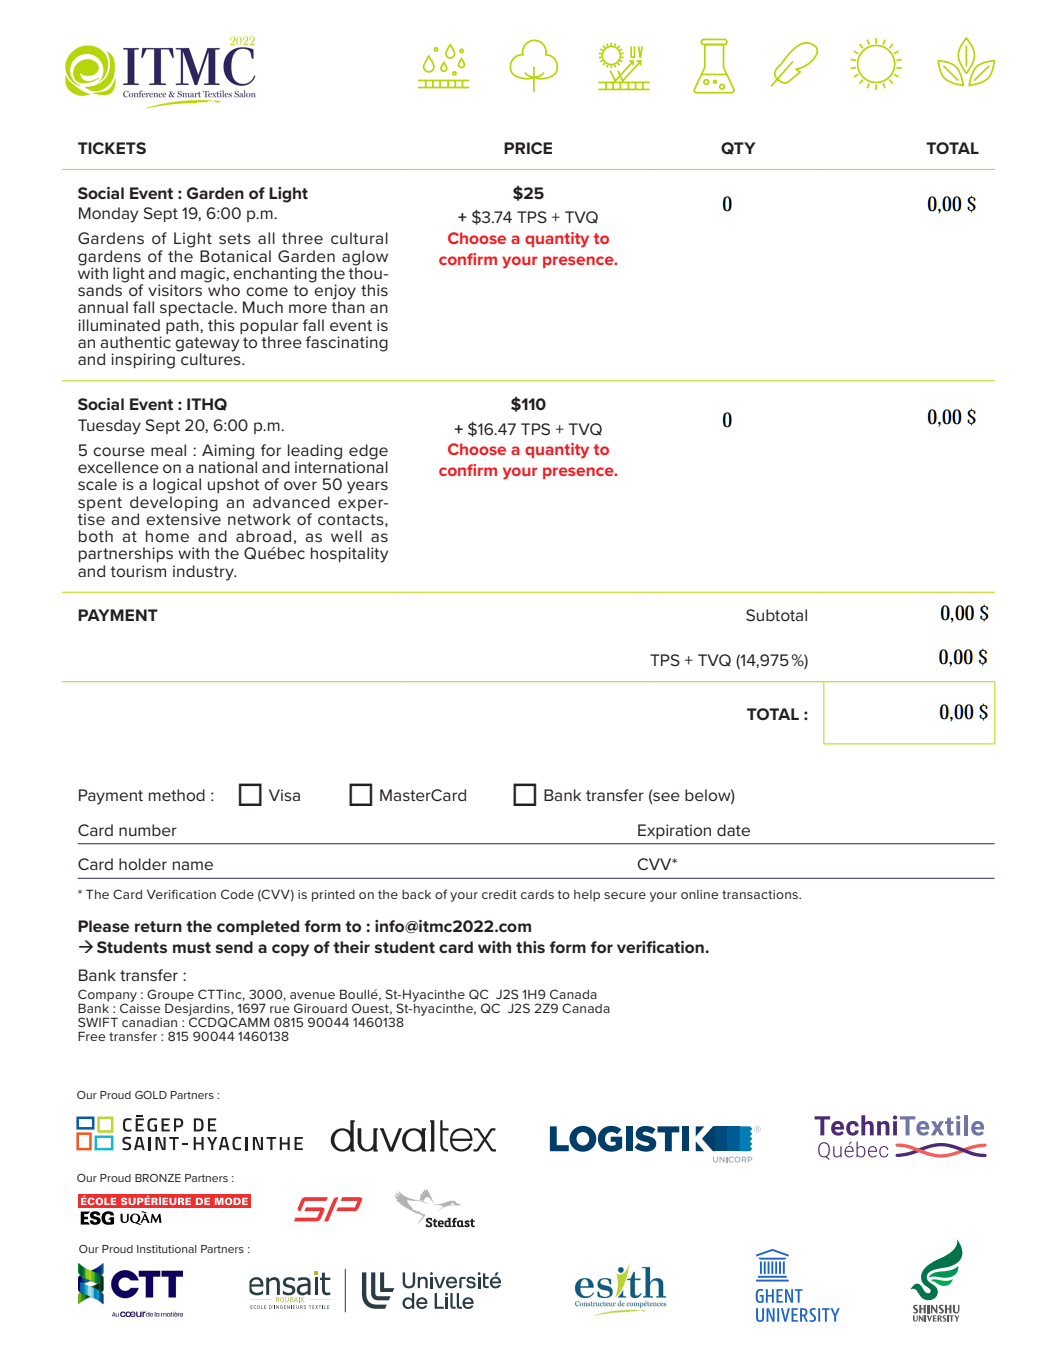  I want to click on edge, so click(368, 453).
